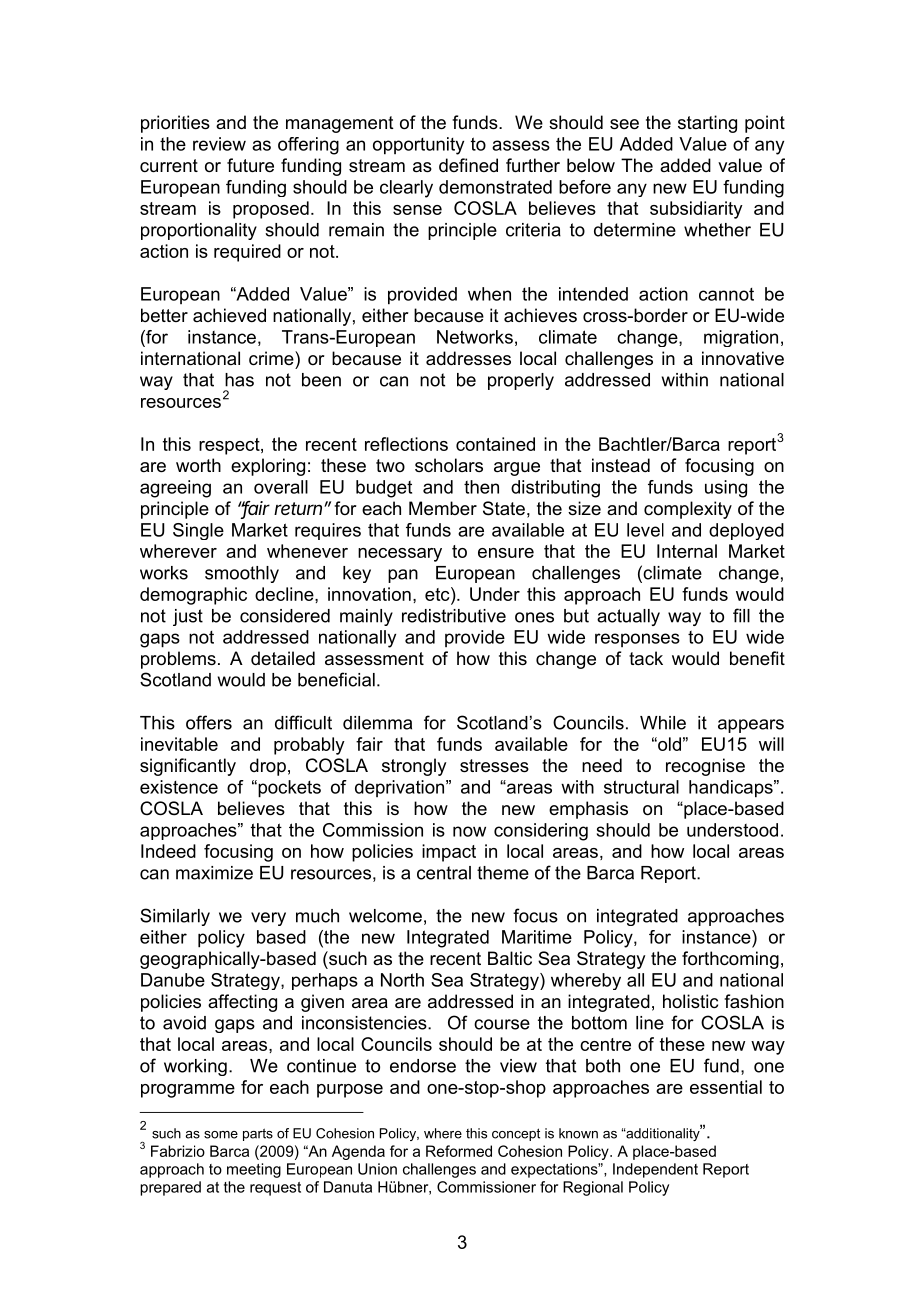 The image size is (924, 1308). What do you see at coordinates (250, 165) in the screenshot?
I see `future` at bounding box center [250, 165].
